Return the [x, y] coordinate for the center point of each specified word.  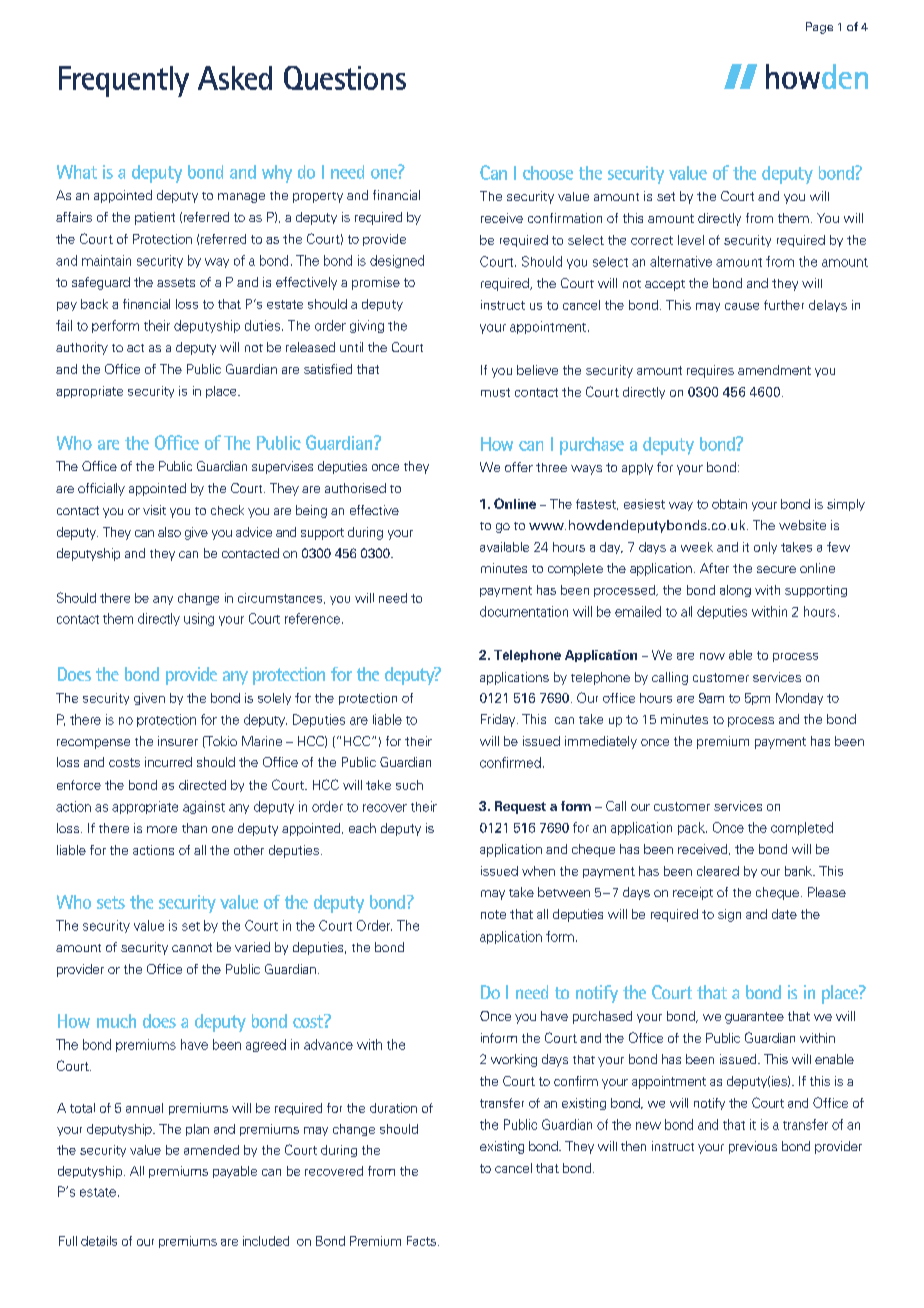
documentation [524, 611]
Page [819, 28]
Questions [345, 78]
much [116, 1021]
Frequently [124, 81]
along [735, 591]
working [514, 1060]
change [198, 599]
